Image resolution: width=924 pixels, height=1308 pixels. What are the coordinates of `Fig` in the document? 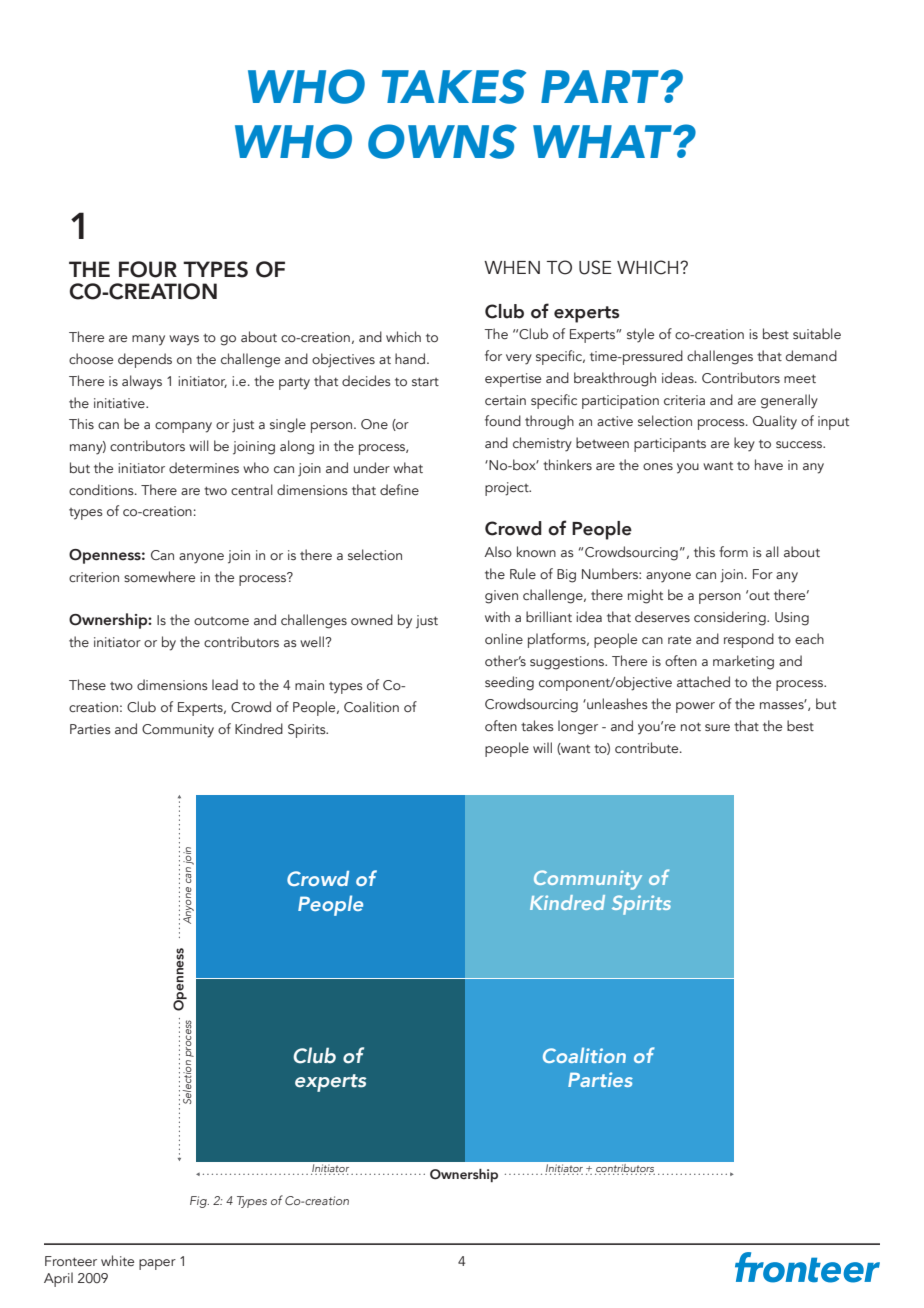 It's located at (199, 1202).
